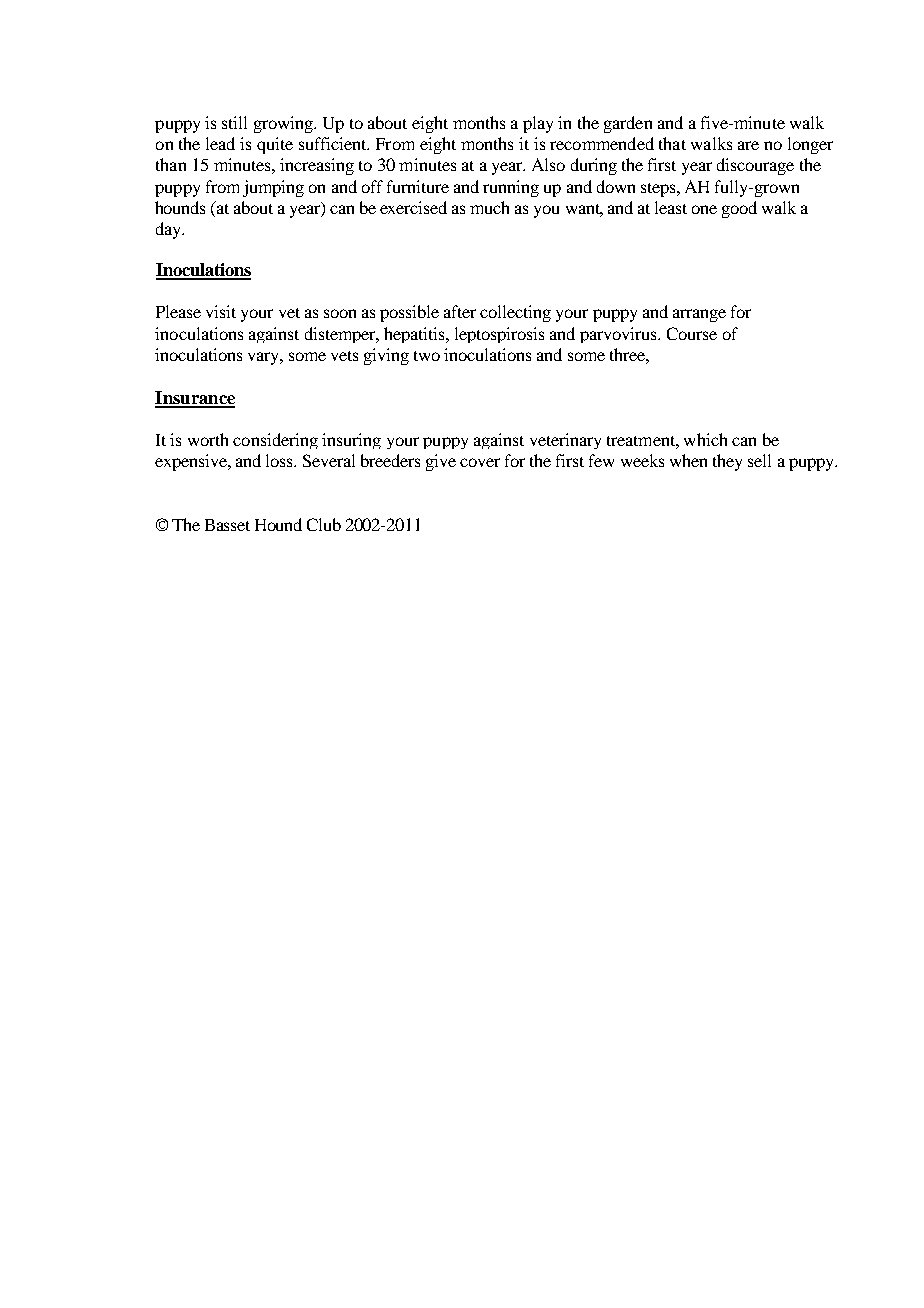 The width and height of the document is (924, 1308). What do you see at coordinates (748, 145) in the document?
I see `are` at bounding box center [748, 145].
